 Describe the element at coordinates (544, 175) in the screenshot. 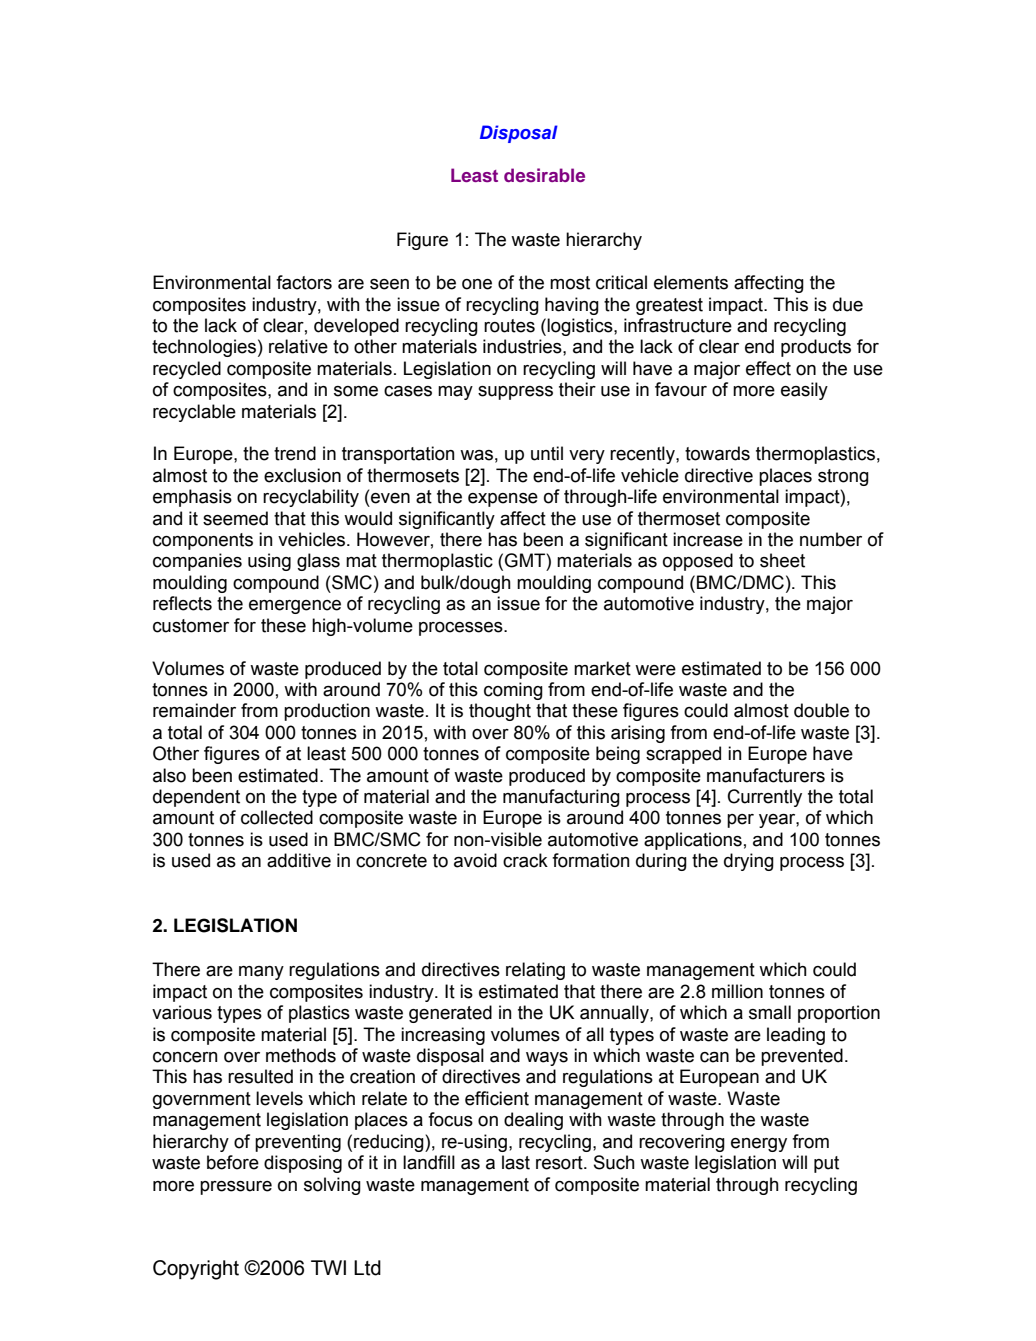

I see `desirable` at that location.
